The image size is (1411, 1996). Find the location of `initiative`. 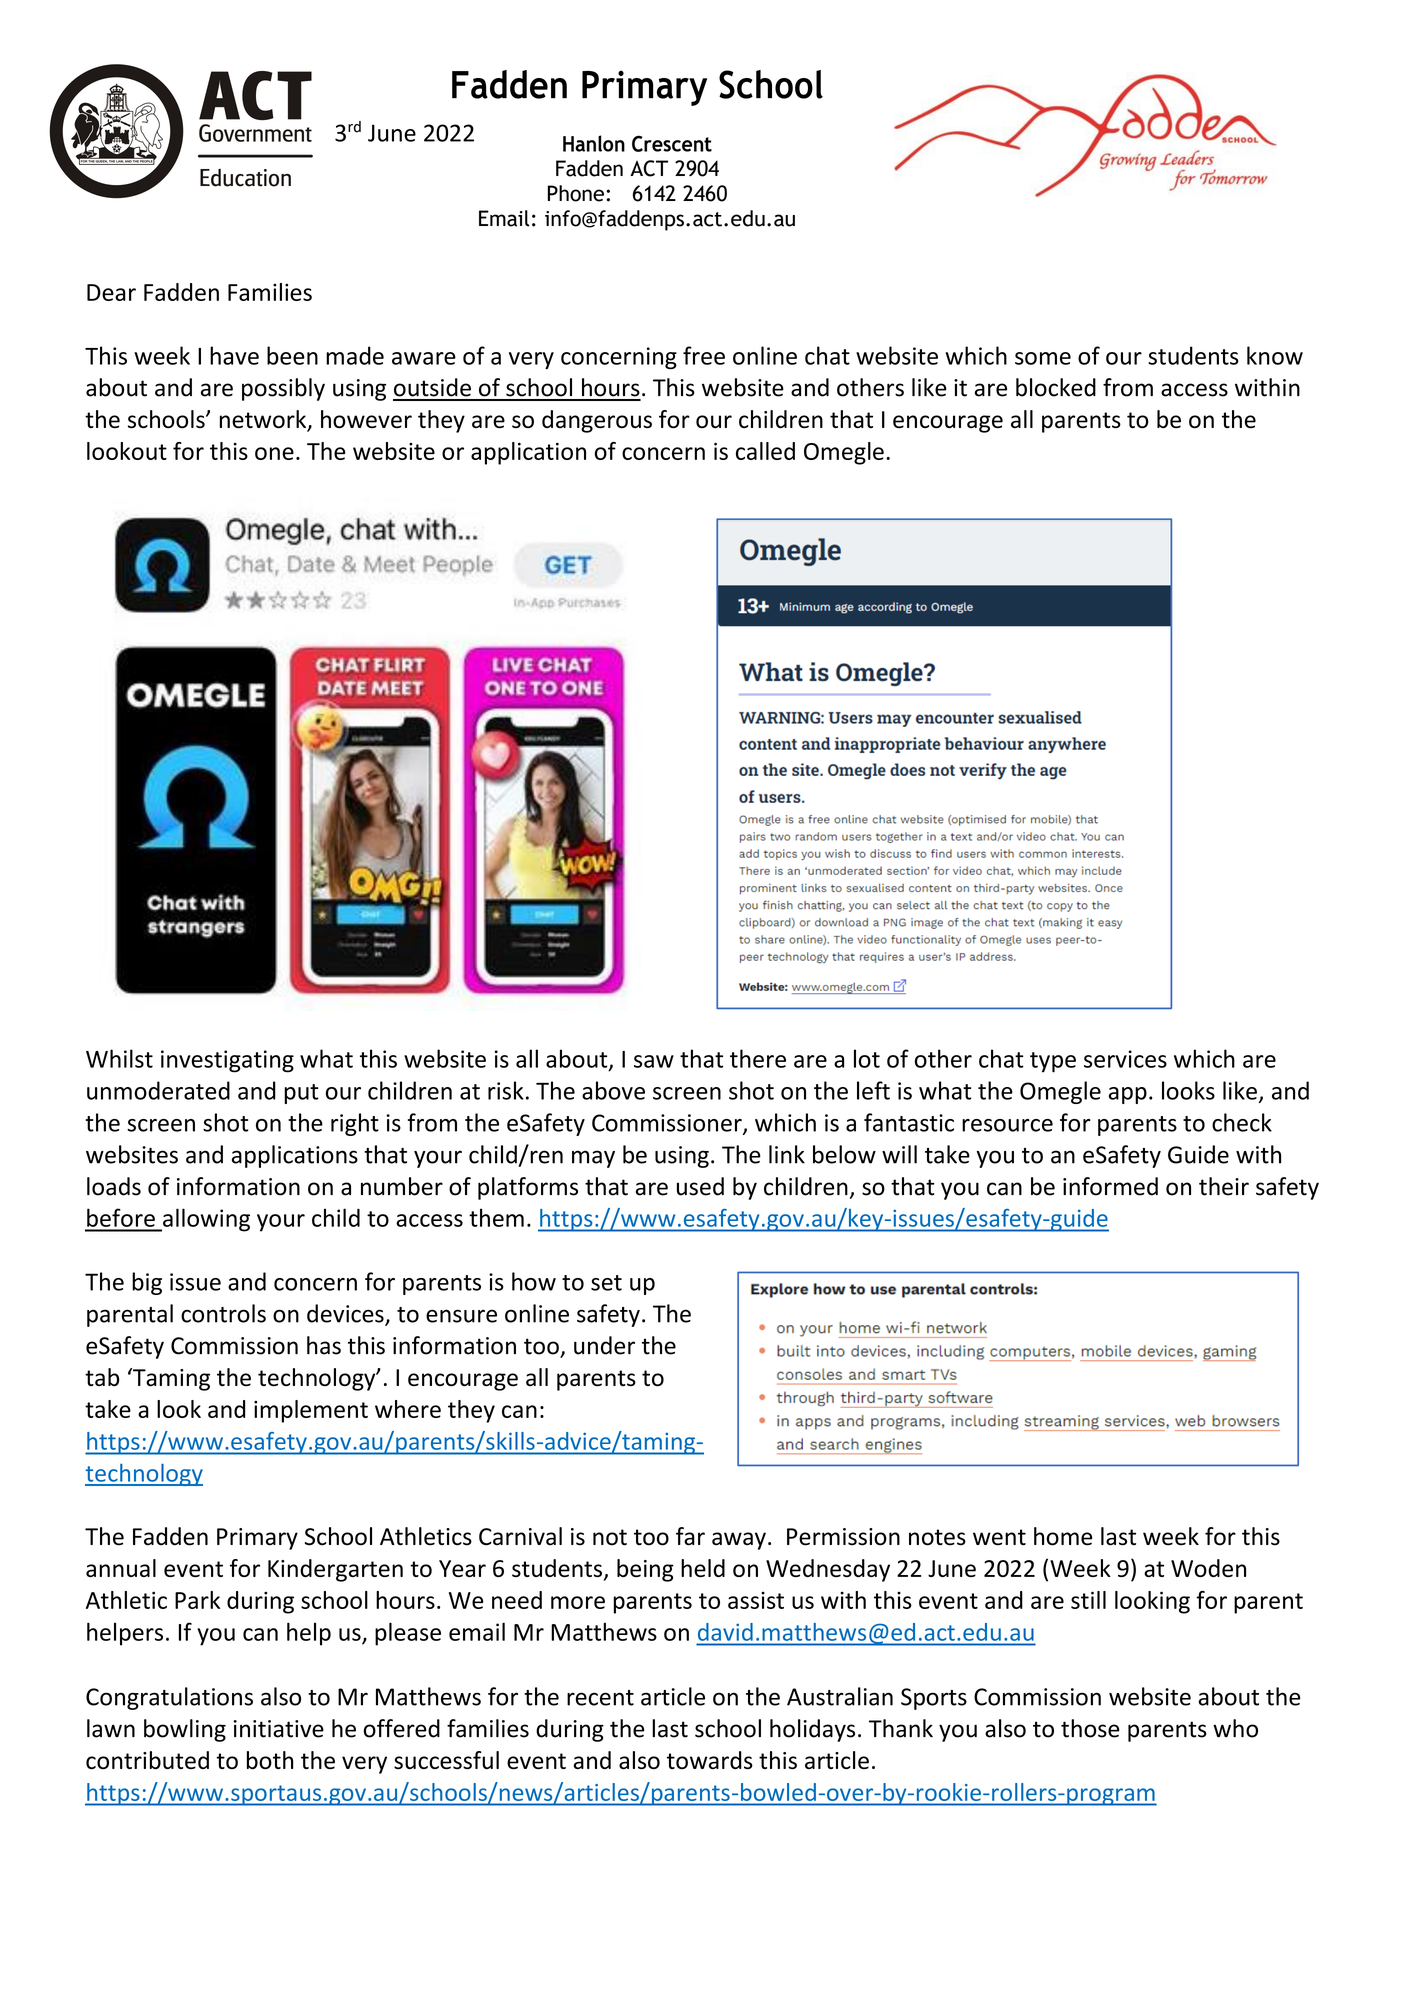

initiative is located at coordinates (279, 1729).
